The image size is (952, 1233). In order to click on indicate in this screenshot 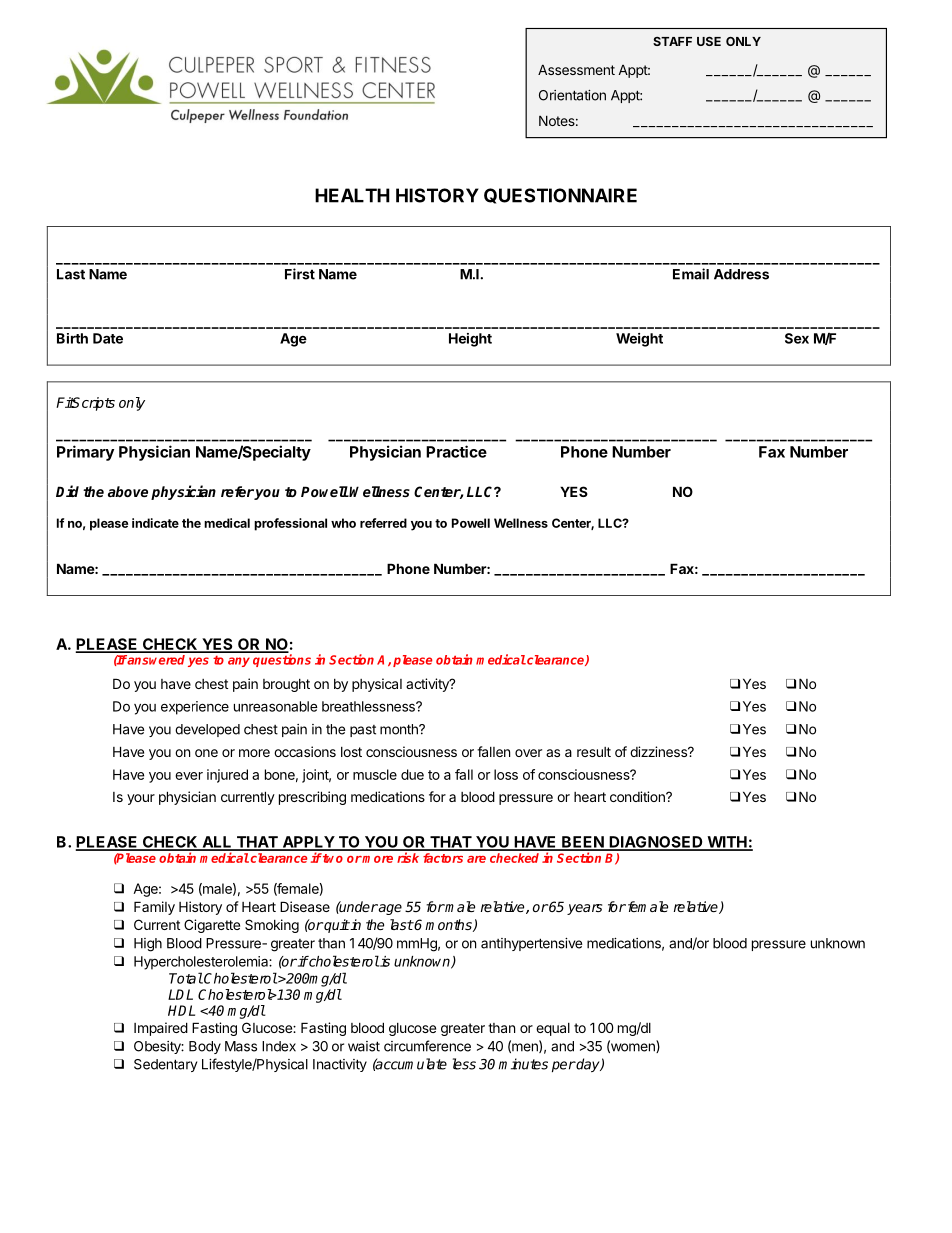, I will do `click(155, 523)`.
